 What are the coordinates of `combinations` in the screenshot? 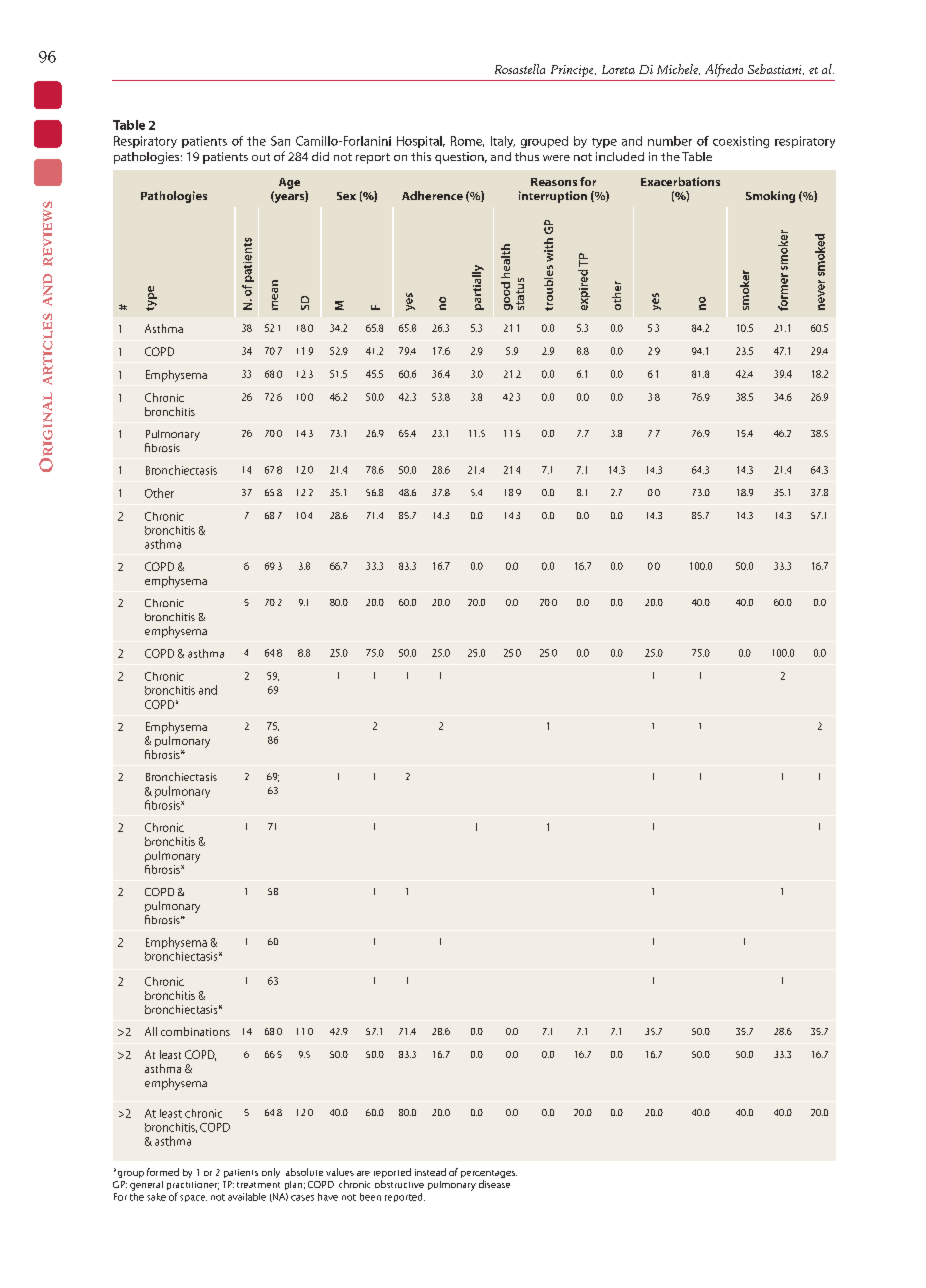 It's located at (195, 1031).
